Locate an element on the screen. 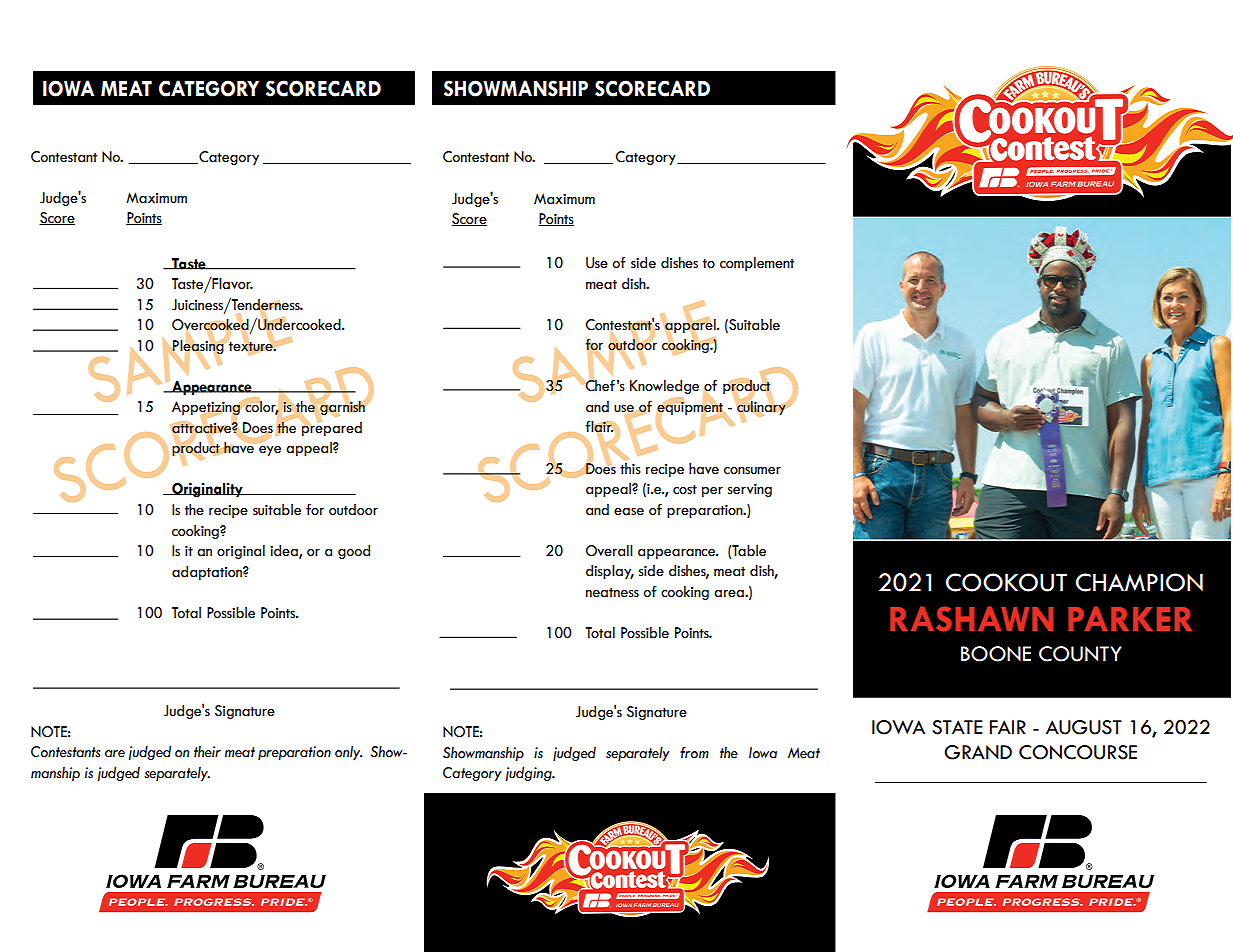  display is located at coordinates (610, 572).
